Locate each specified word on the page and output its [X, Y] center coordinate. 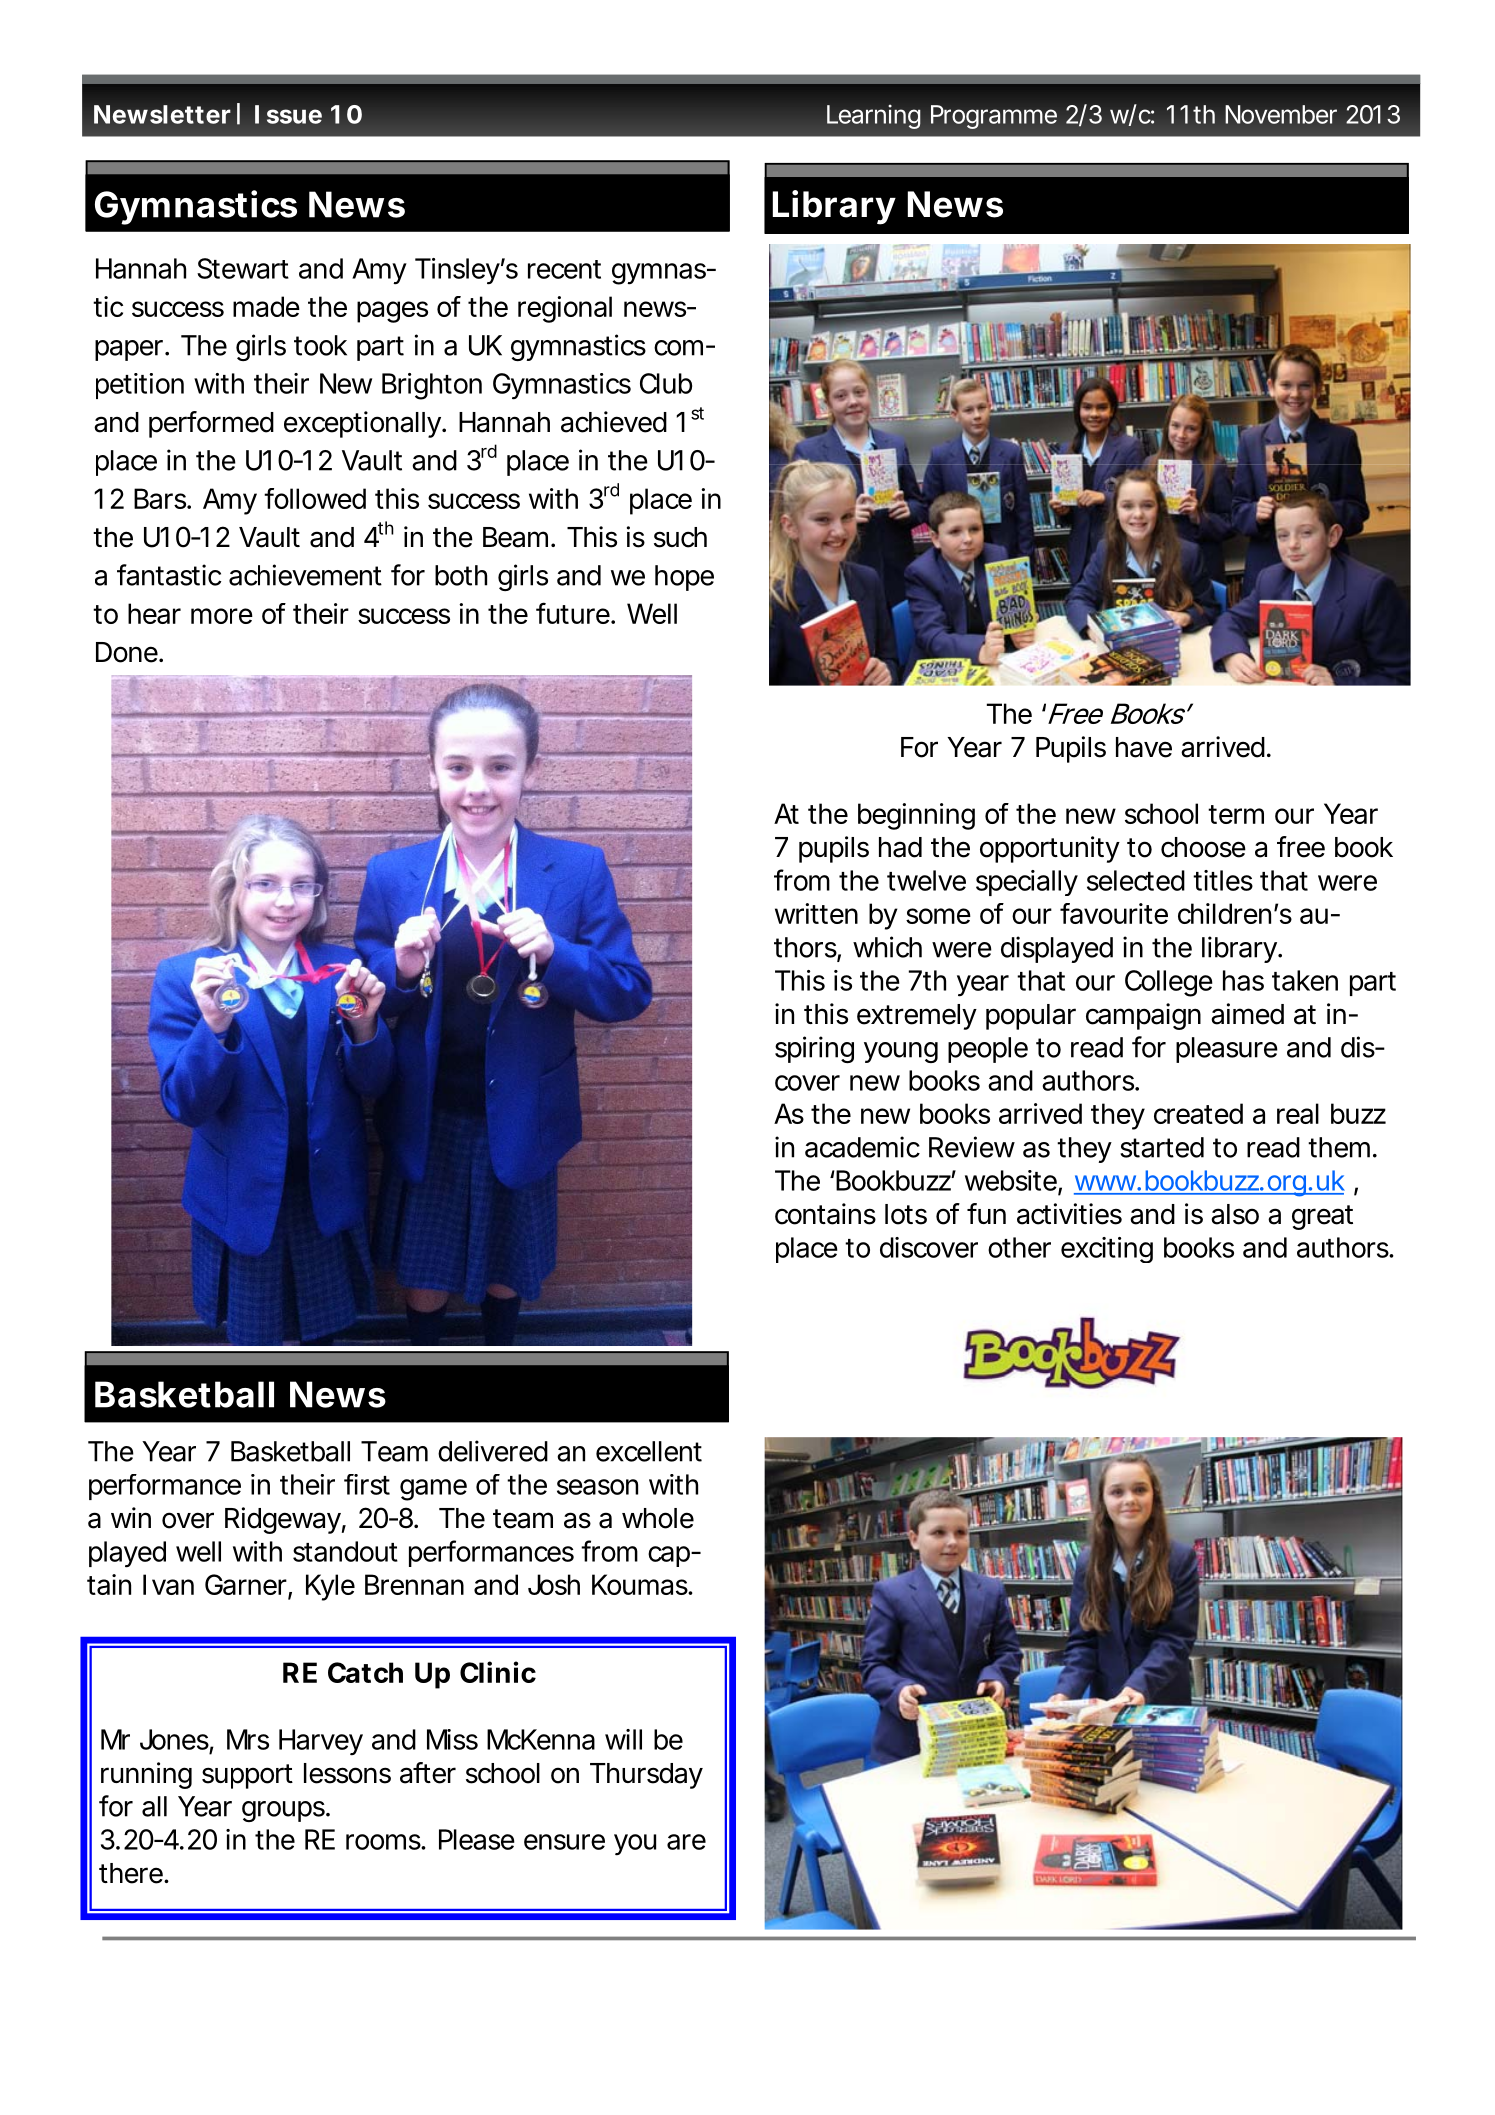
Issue [288, 114]
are [686, 1842]
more [222, 616]
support [247, 1776]
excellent [649, 1451]
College [1169, 983]
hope [684, 578]
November [1281, 114]
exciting [1107, 1250]
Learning [874, 117]
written [816, 913]
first [367, 1484]
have [1144, 747]
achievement [305, 575]
